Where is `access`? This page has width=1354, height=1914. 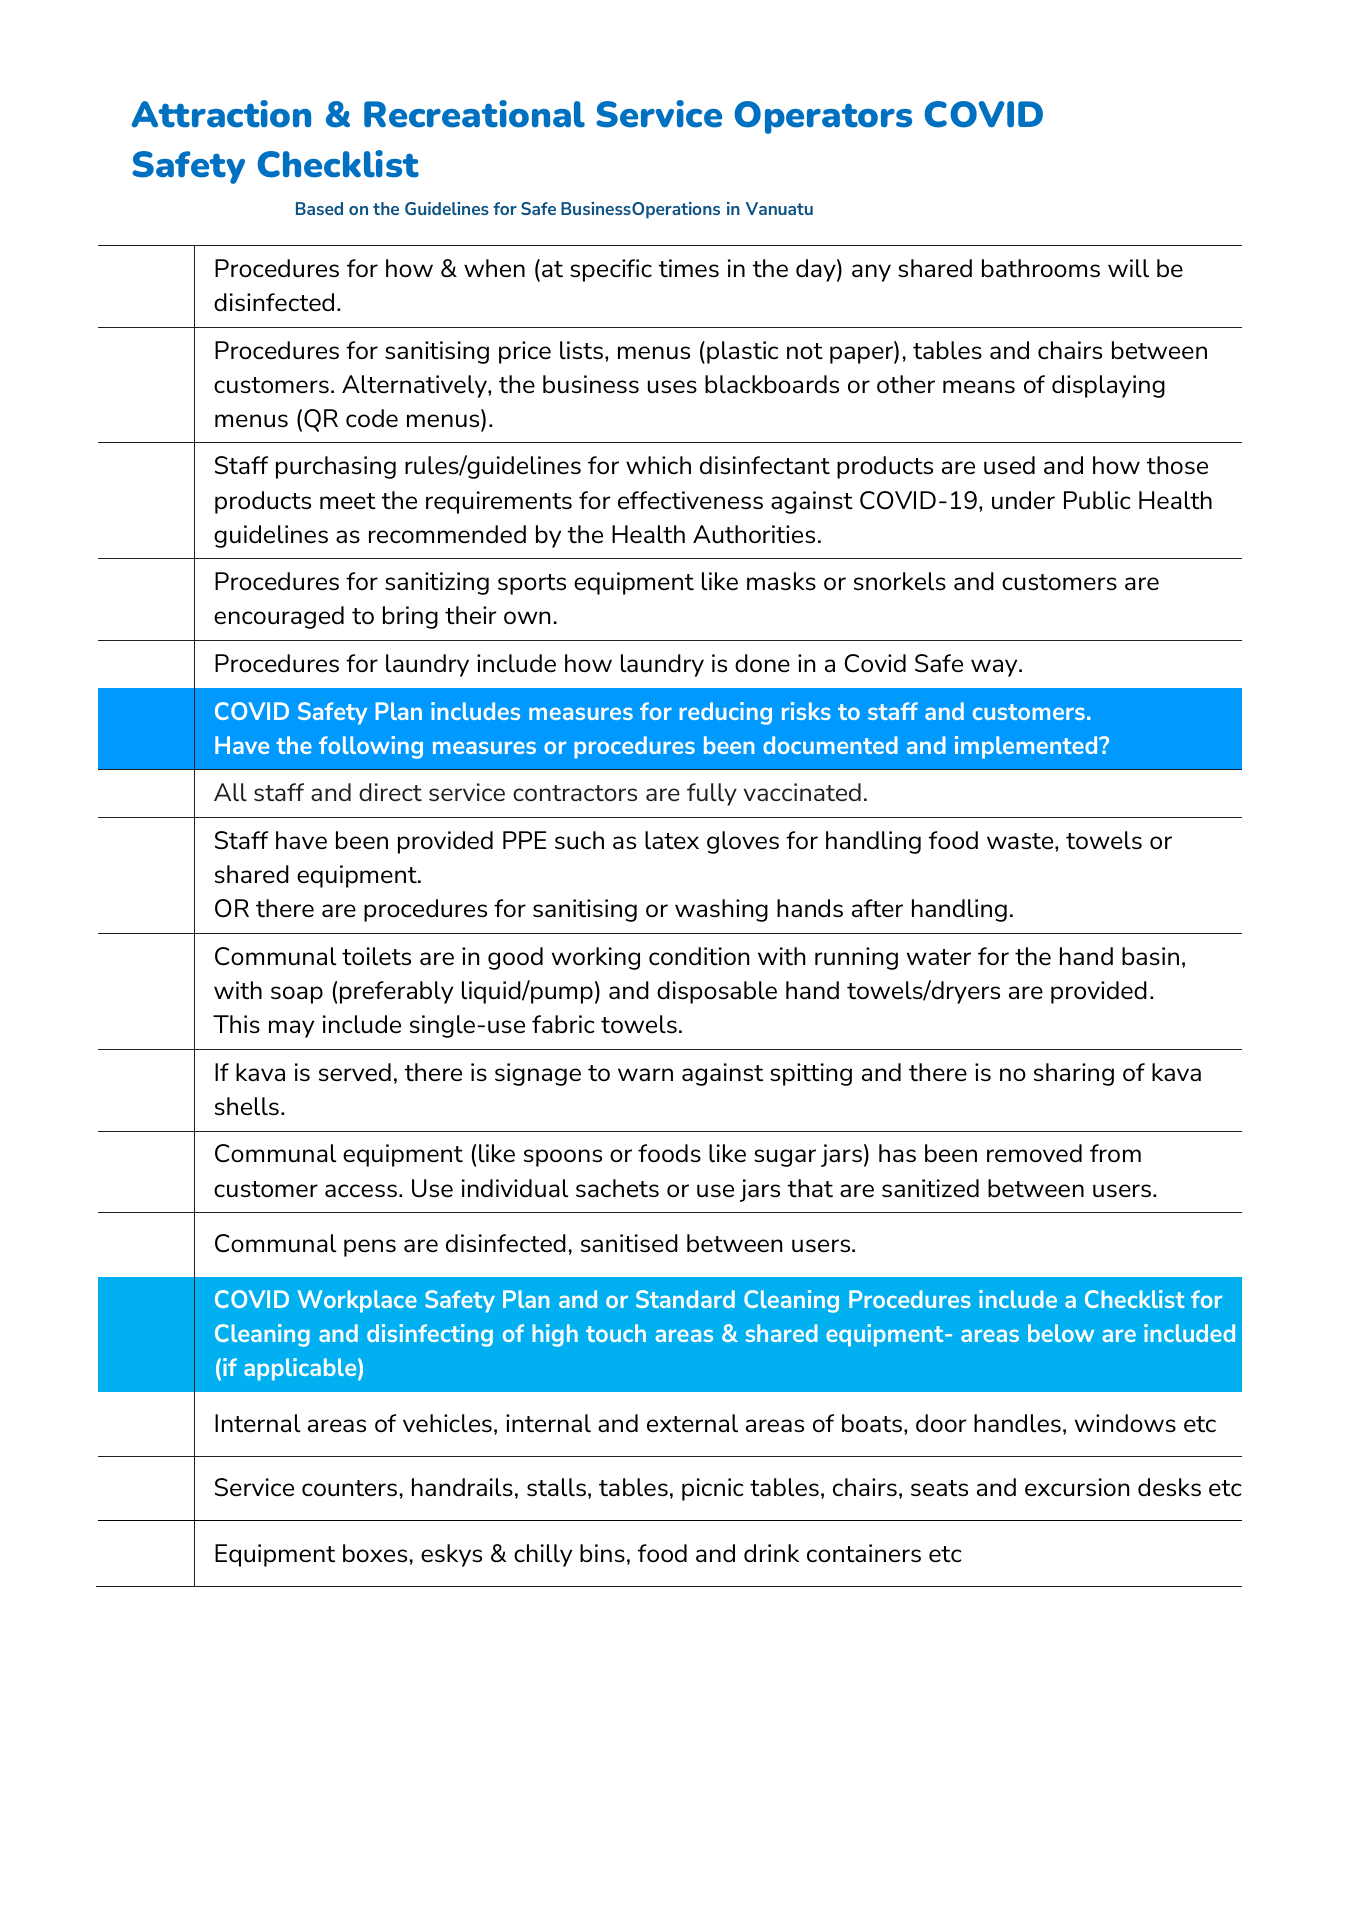
access is located at coordinates (361, 1191).
